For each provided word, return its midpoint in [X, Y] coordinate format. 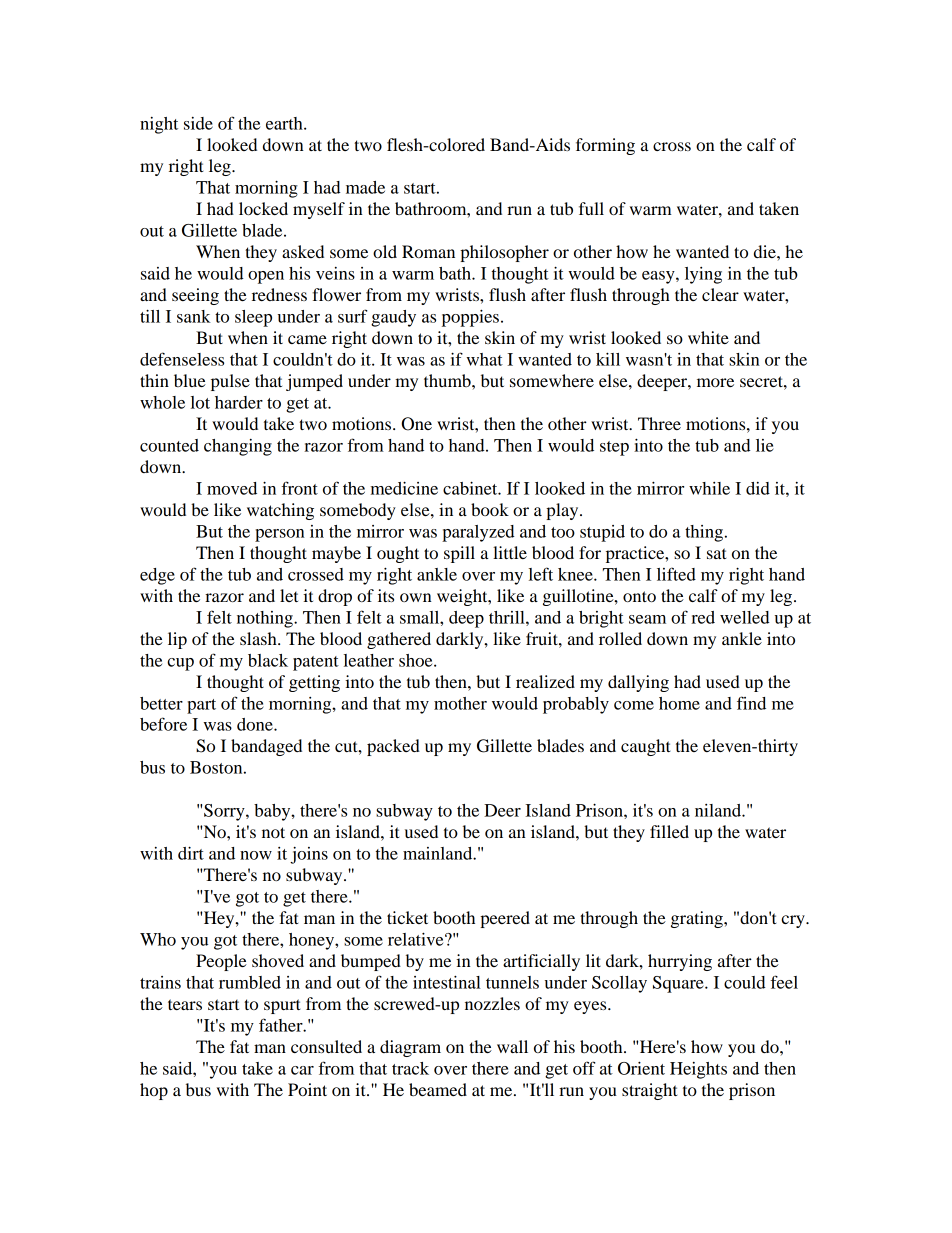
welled [745, 617]
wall [512, 1046]
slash [259, 638]
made [365, 187]
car [302, 1070]
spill [459, 554]
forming [605, 146]
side [198, 123]
